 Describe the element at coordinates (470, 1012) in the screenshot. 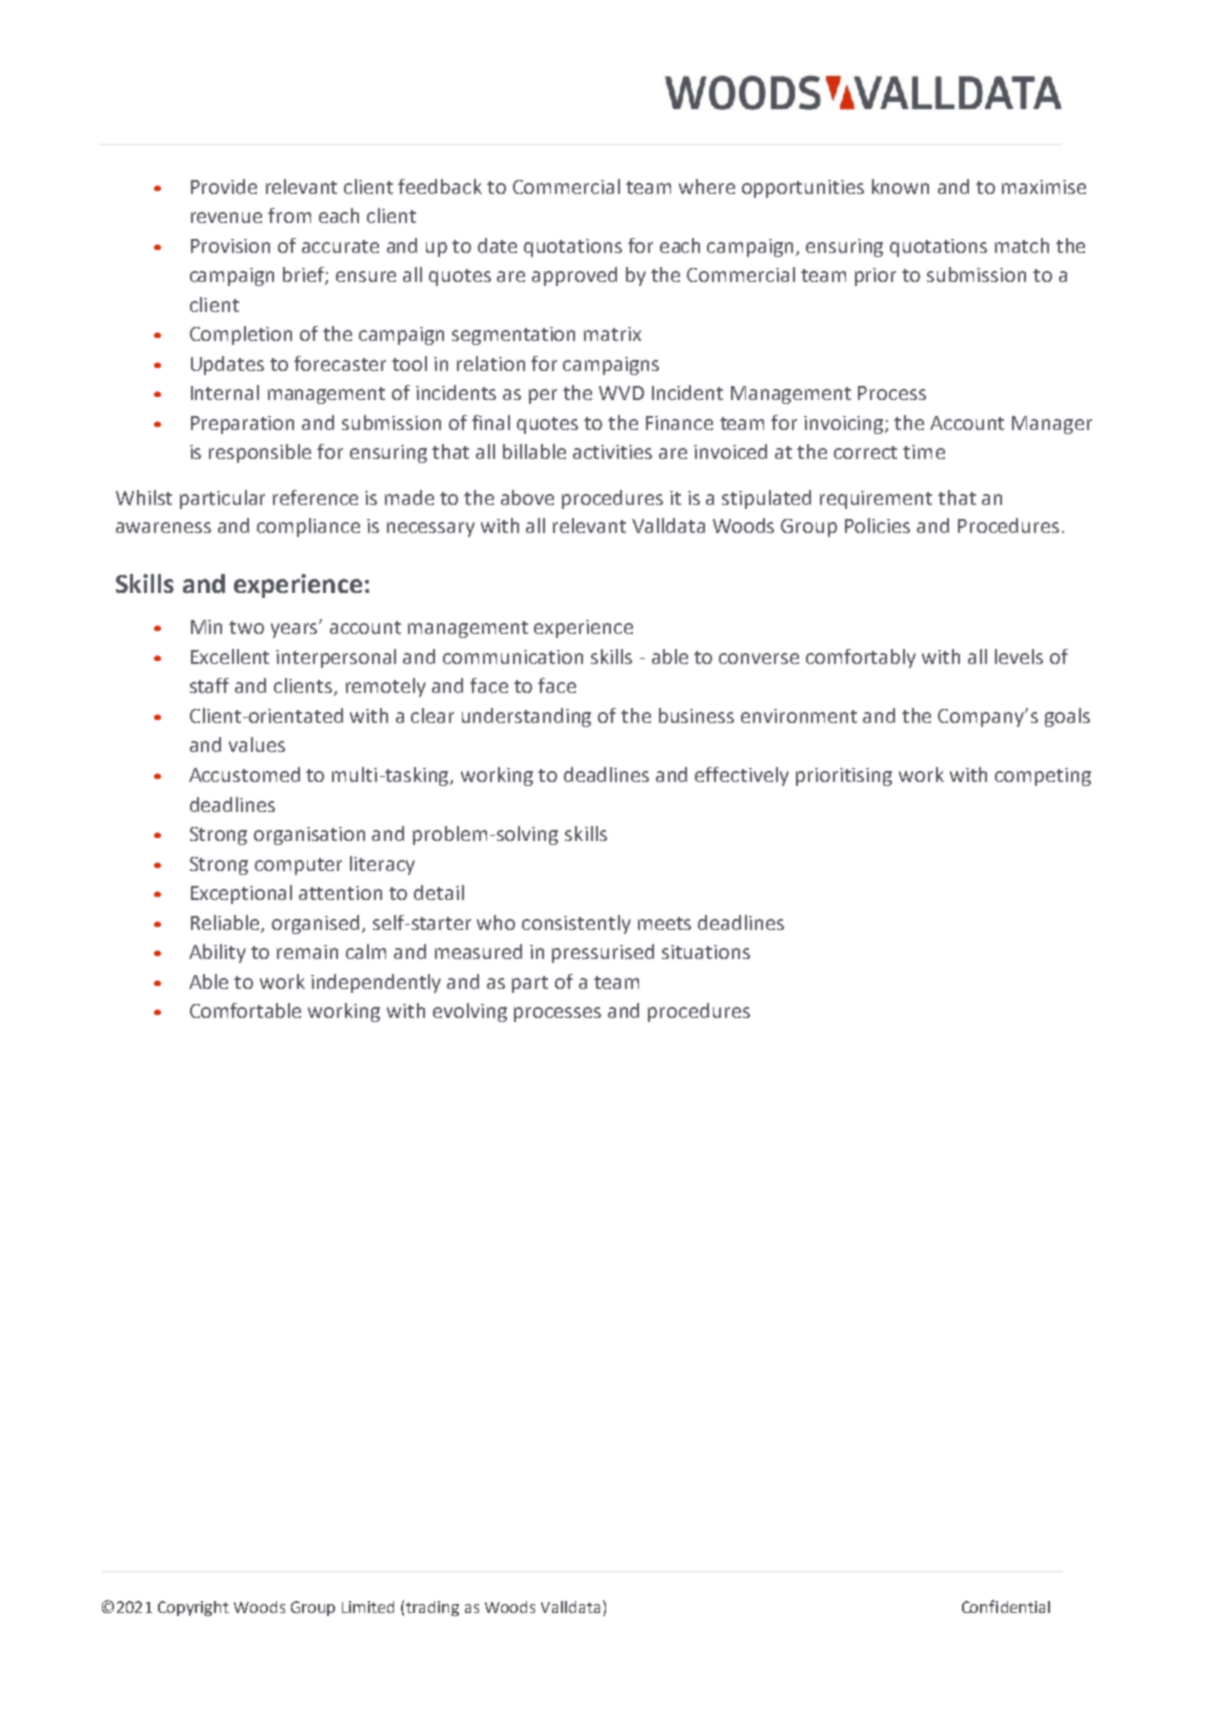

I see `evolving` at that location.
